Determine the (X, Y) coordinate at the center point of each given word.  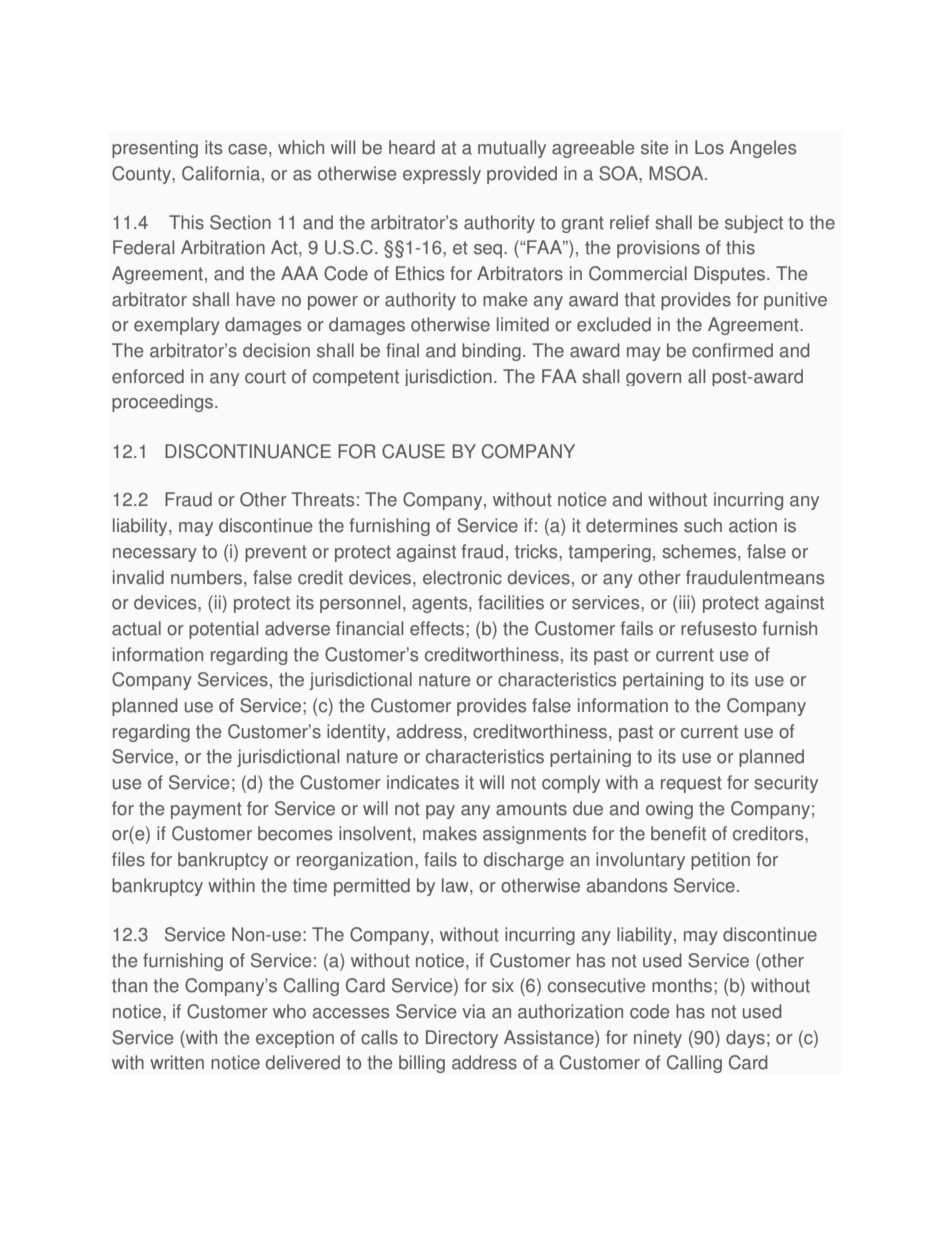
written (177, 1062)
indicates (423, 782)
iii (685, 602)
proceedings (162, 403)
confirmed (732, 350)
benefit (678, 833)
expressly (442, 175)
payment (206, 810)
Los (709, 147)
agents (441, 604)
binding (491, 352)
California (222, 173)
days (745, 1039)
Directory (462, 1039)
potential (223, 630)
